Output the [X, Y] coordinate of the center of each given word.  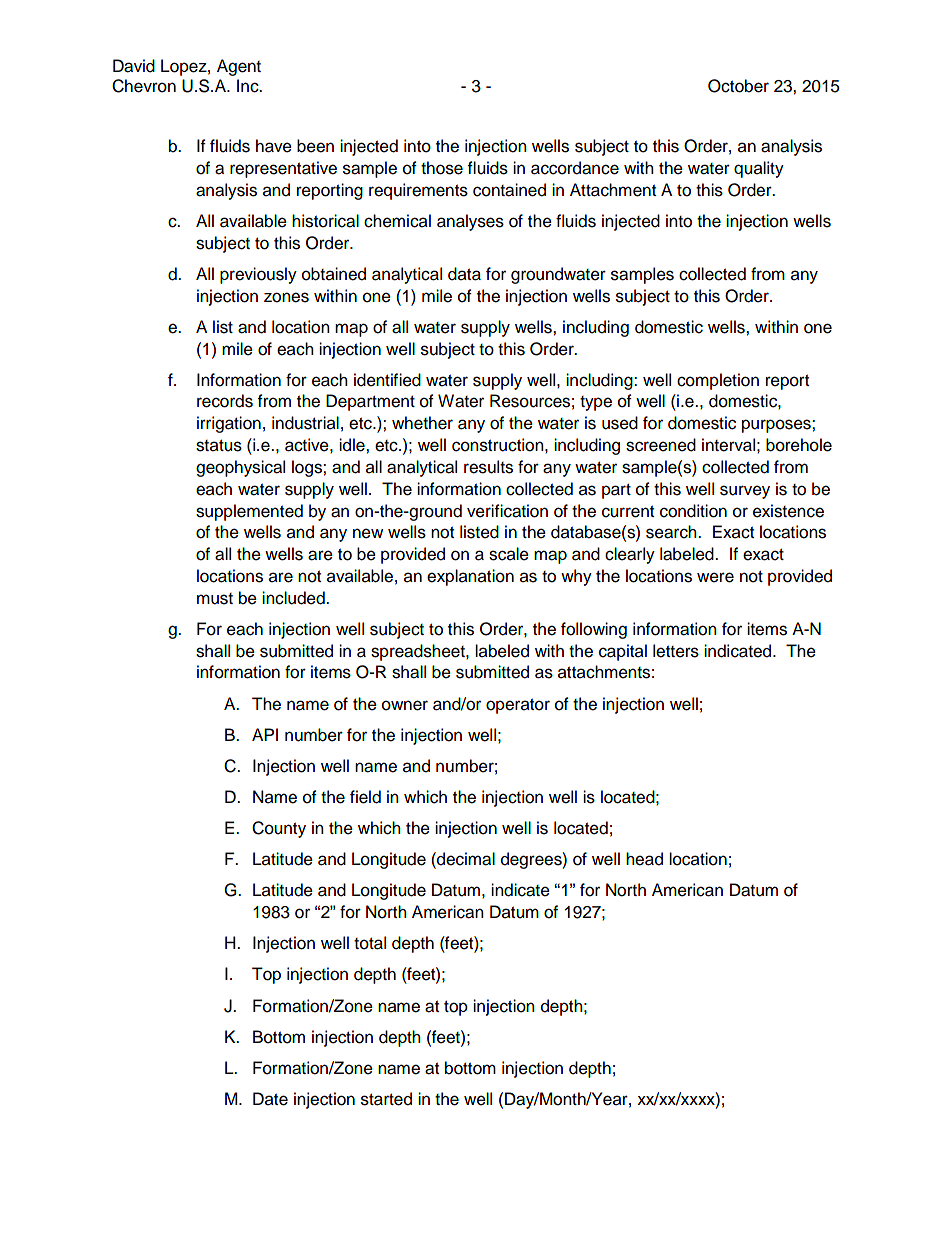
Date [270, 1099]
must [215, 599]
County [279, 829]
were [715, 577]
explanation [470, 577]
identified [387, 380]
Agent [239, 67]
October [738, 86]
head [644, 859]
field [365, 797]
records [225, 401]
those [442, 168]
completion [718, 381]
